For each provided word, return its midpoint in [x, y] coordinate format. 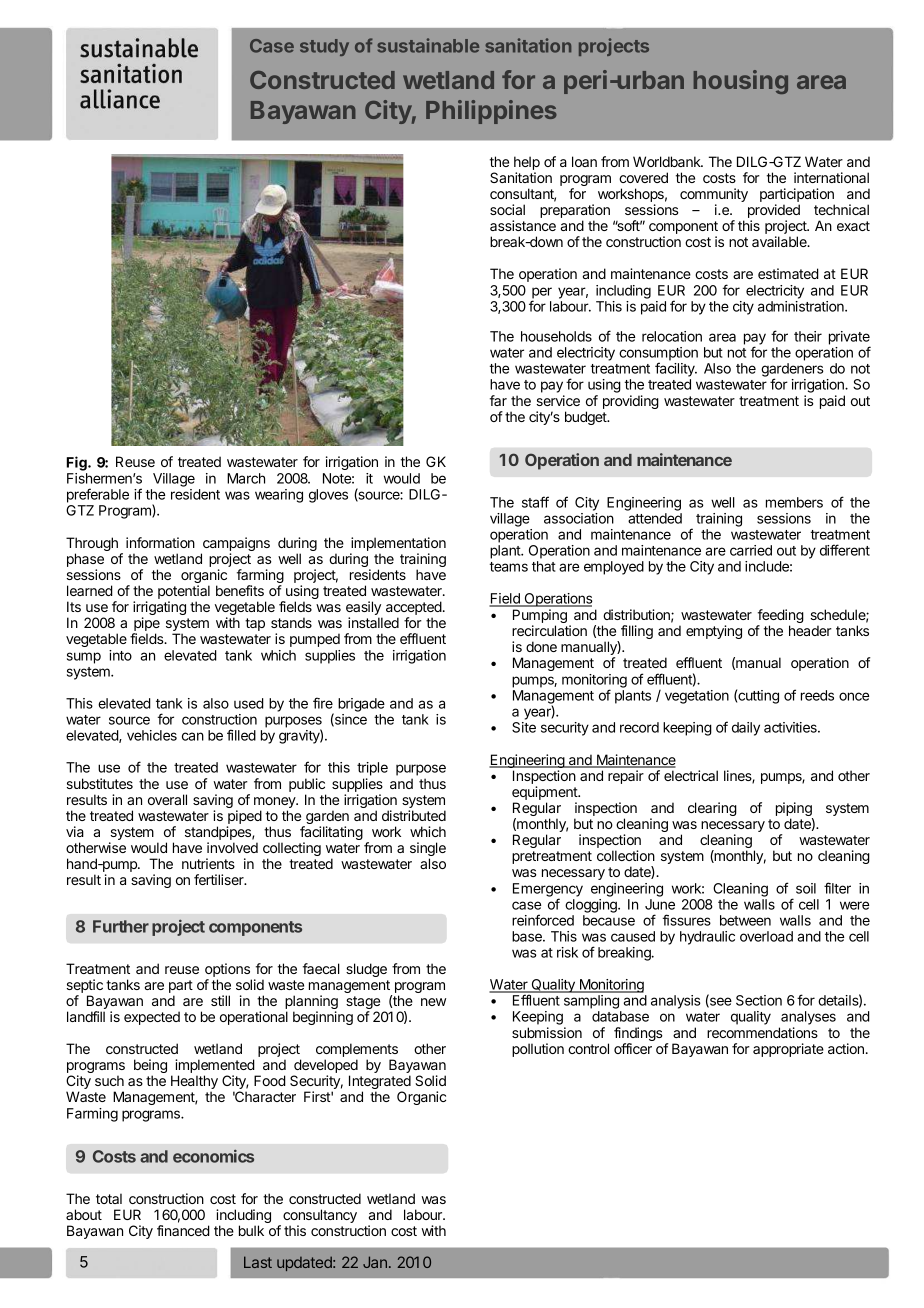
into [120, 655]
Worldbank [668, 161]
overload [766, 936]
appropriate [788, 1050]
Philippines [491, 112]
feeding [780, 617]
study [324, 47]
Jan [375, 1262]
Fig [77, 463]
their [808, 336]
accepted [414, 609]
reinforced [543, 920]
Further [121, 926]
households [556, 336]
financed [183, 1230]
